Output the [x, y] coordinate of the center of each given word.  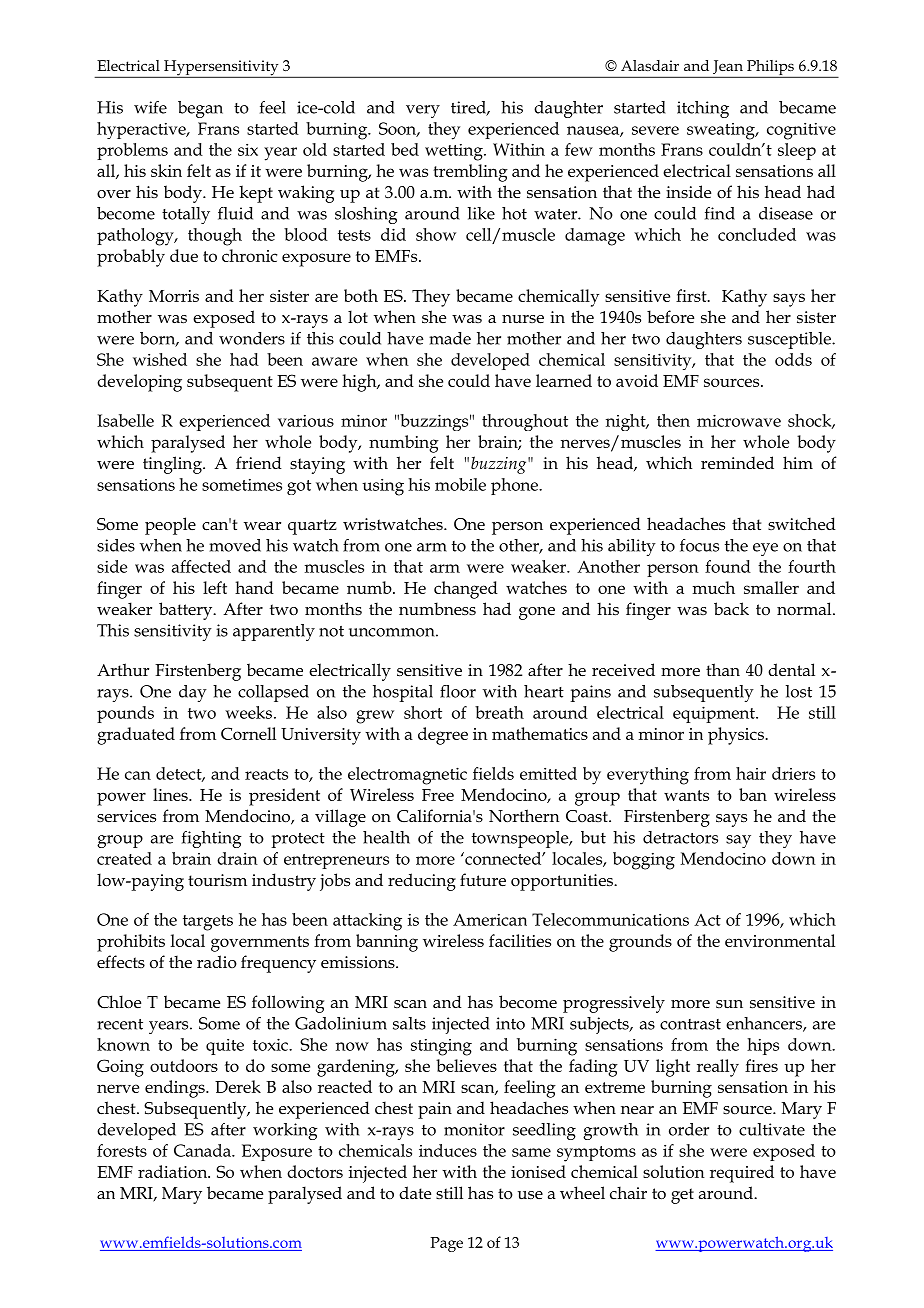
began [200, 109]
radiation [174, 1171]
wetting [455, 152]
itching [703, 109]
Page [447, 1244]
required [742, 1174]
